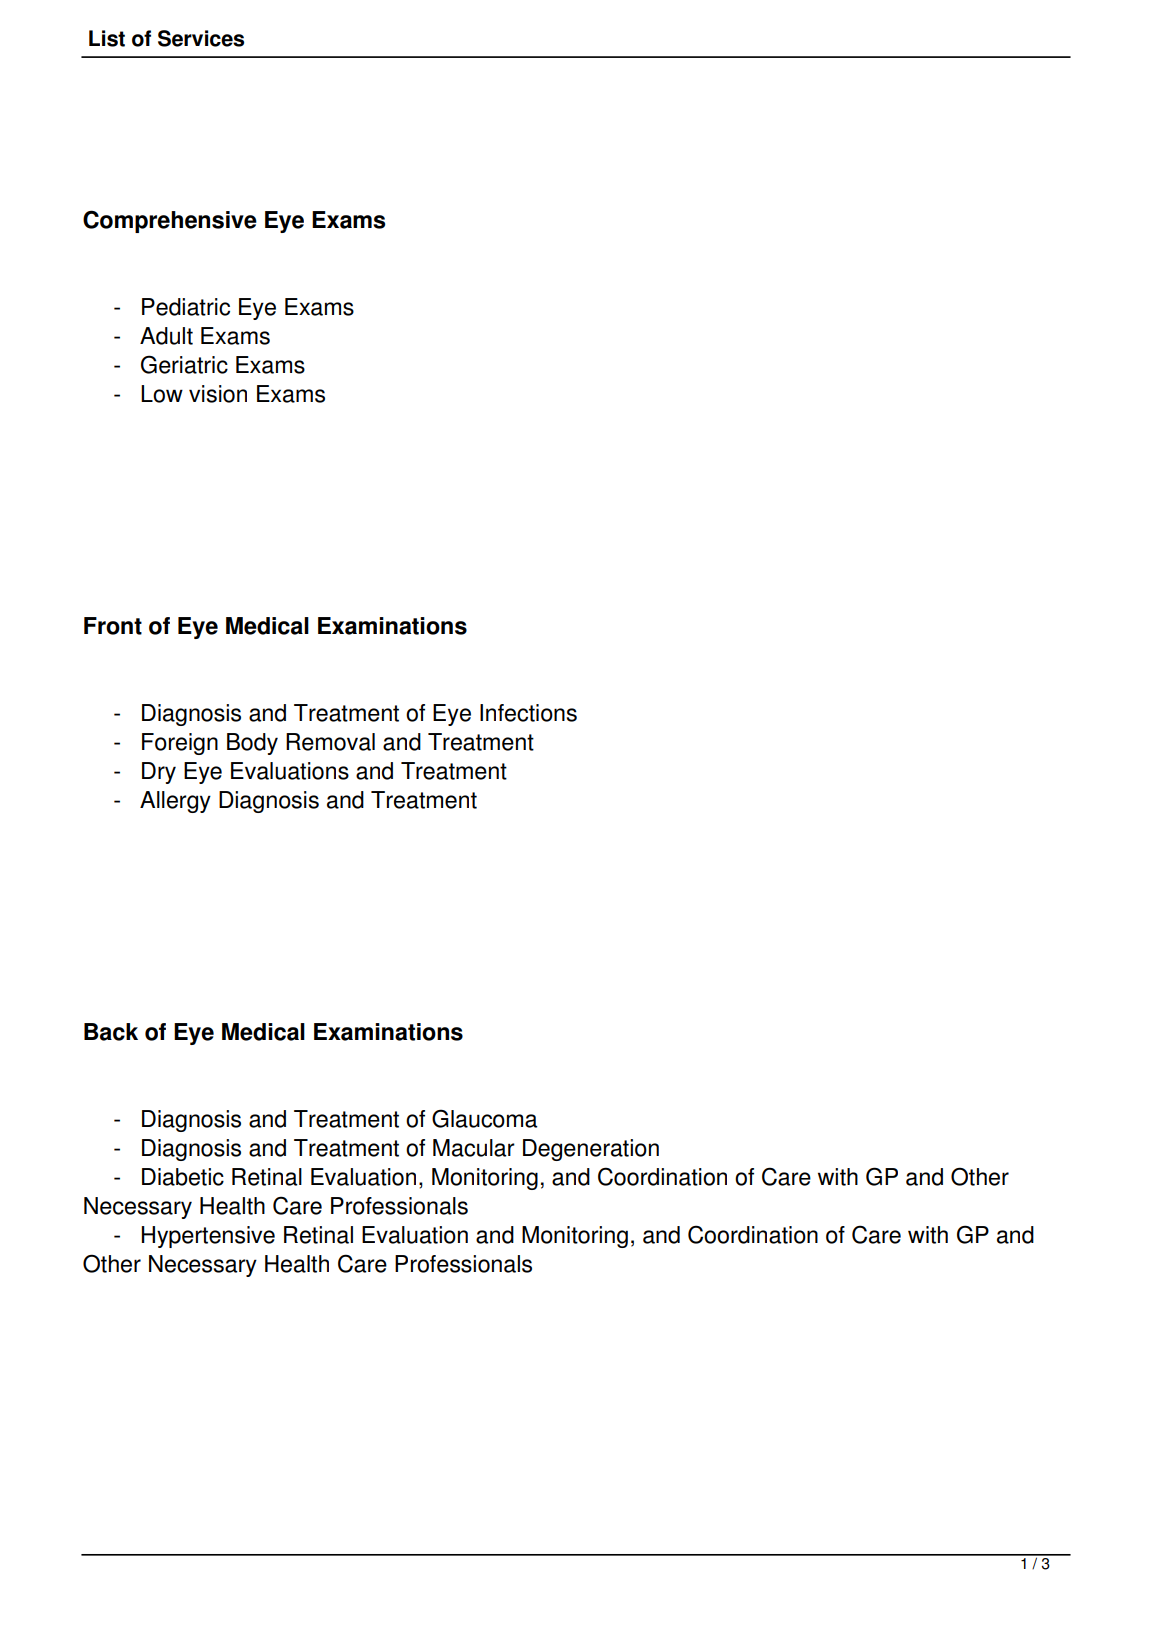  Describe the element at coordinates (113, 626) in the image. I see `Front` at that location.
